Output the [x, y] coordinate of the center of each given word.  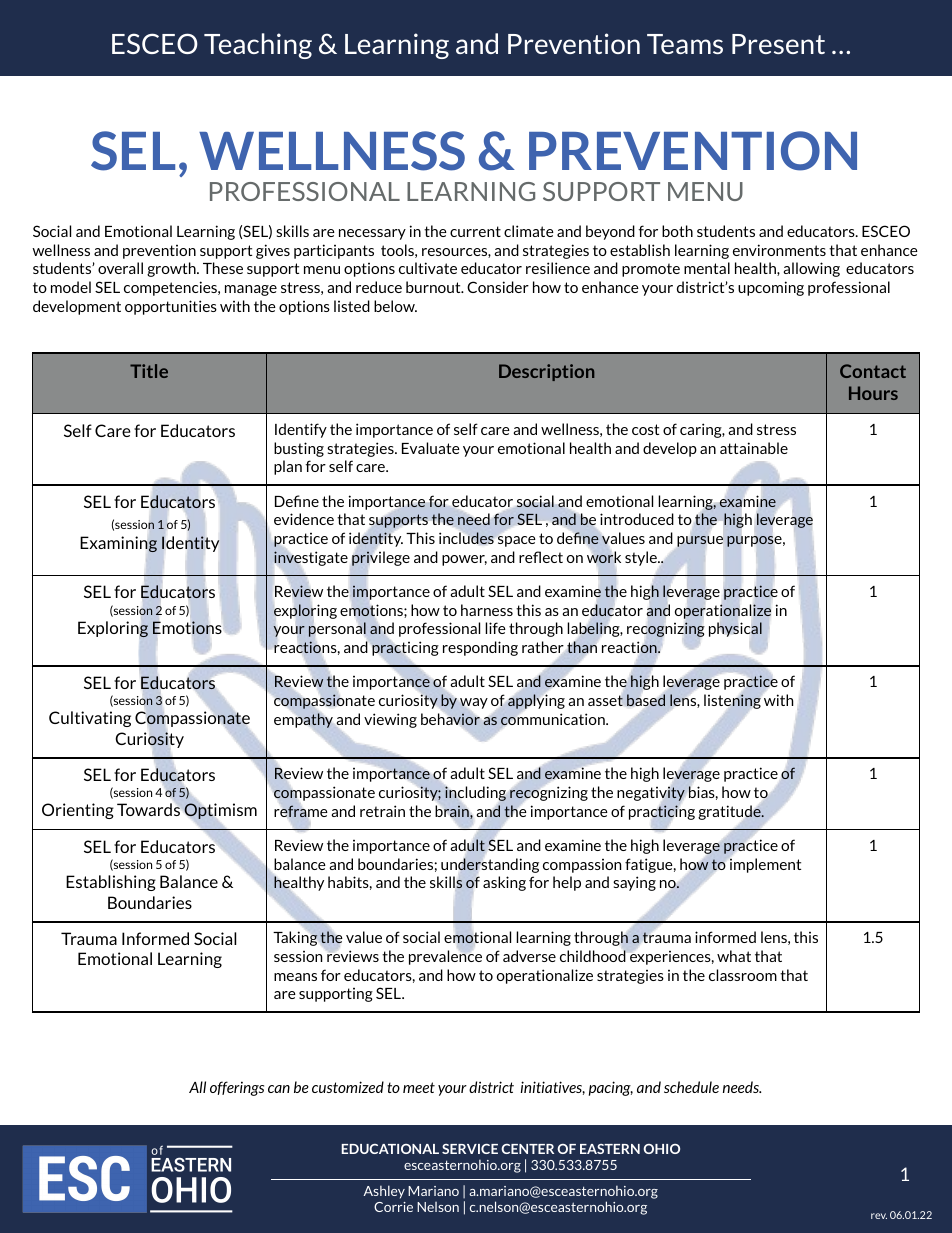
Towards [149, 809]
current [475, 231]
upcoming [771, 288]
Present [778, 44]
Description [546, 372]
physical [735, 629]
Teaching [258, 46]
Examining [118, 544]
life [495, 628]
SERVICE [470, 1149]
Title [149, 371]
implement [764, 864]
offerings [237, 1088]
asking [504, 883]
